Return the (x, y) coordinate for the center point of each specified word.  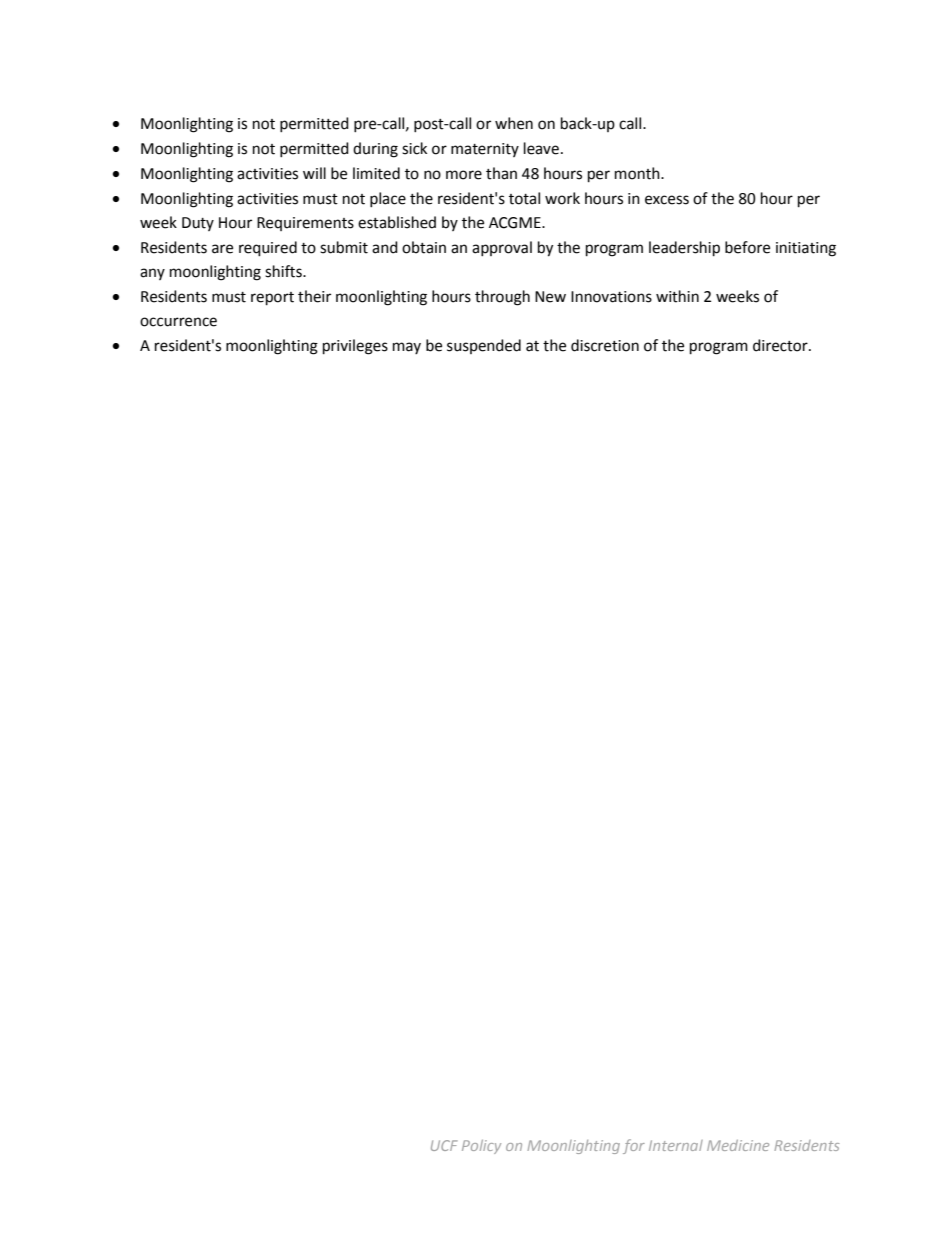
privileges (355, 347)
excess (667, 200)
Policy (481, 1147)
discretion (605, 345)
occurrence (178, 322)
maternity (485, 150)
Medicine (738, 1145)
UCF (444, 1145)
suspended (484, 346)
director (781, 345)
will (314, 173)
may (407, 348)
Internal (676, 1145)
